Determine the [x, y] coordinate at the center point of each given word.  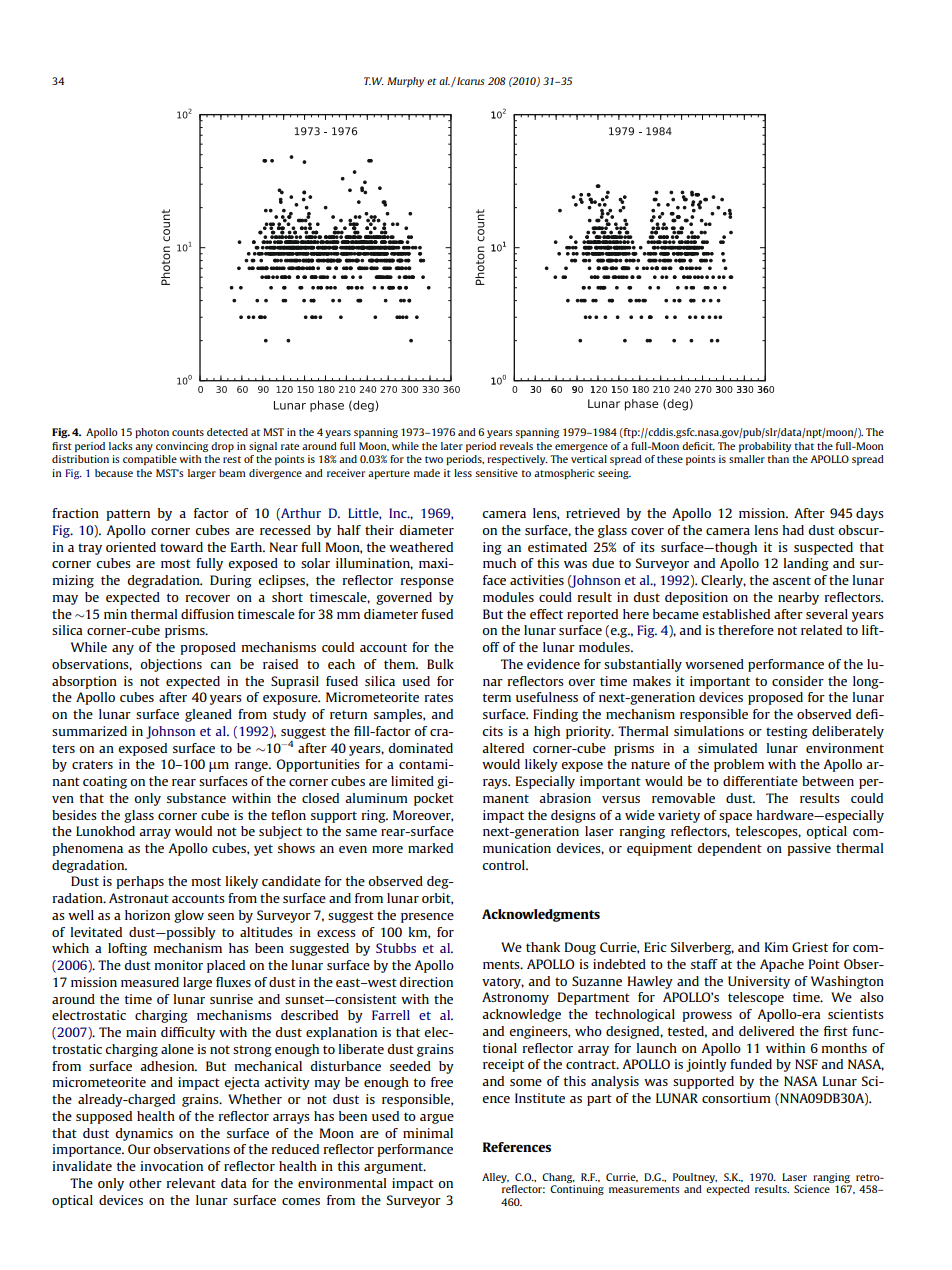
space [735, 818]
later [452, 446]
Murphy [405, 82]
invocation [171, 1166]
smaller [747, 459]
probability [765, 447]
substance [196, 798]
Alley [495, 1178]
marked [430, 848]
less [463, 473]
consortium [736, 1098]
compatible [150, 460]
